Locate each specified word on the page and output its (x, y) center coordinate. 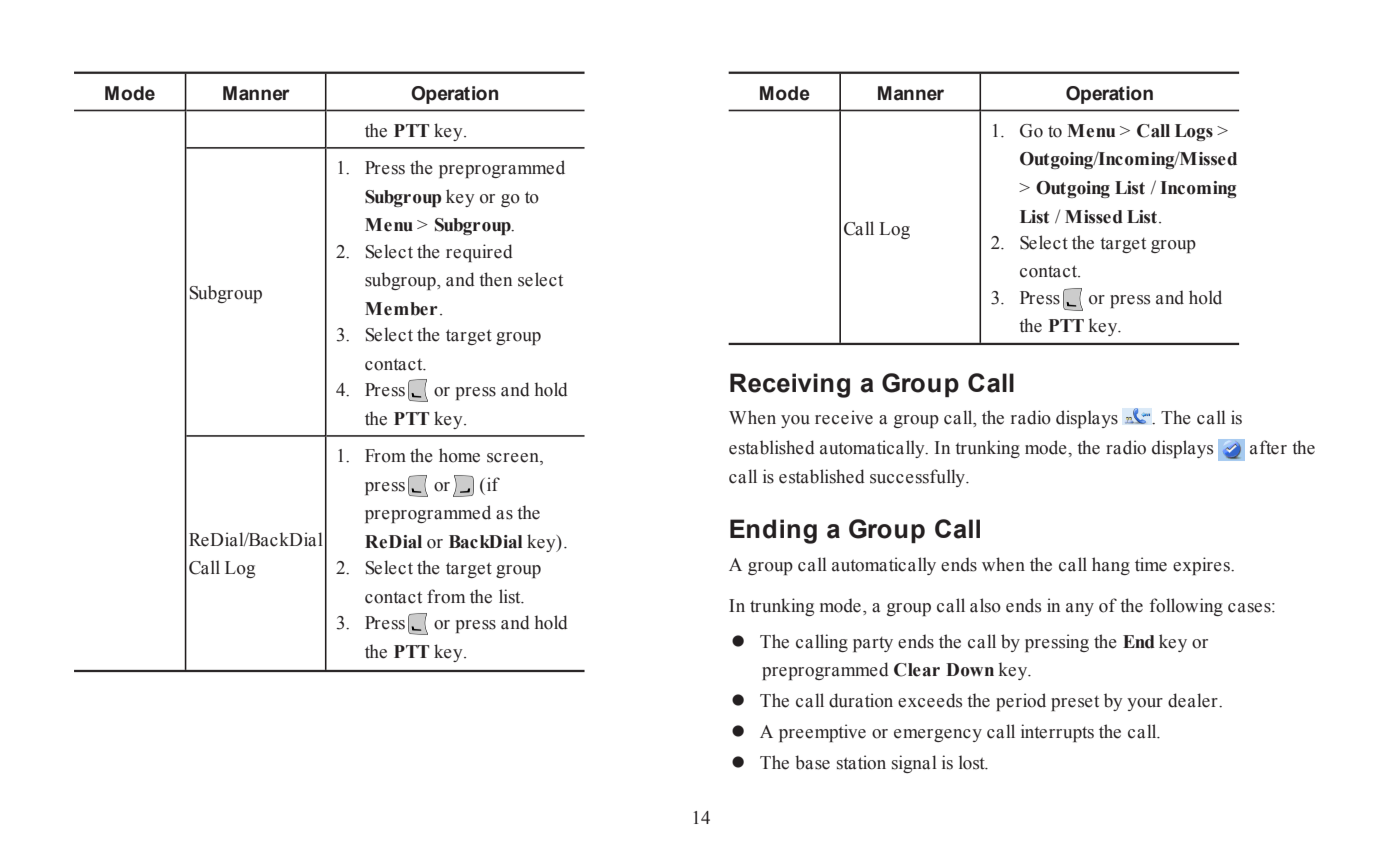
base (812, 762)
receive (844, 417)
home (459, 455)
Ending (773, 531)
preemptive (822, 733)
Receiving (790, 385)
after (1268, 447)
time (1151, 564)
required (479, 253)
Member (401, 309)
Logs (1194, 132)
